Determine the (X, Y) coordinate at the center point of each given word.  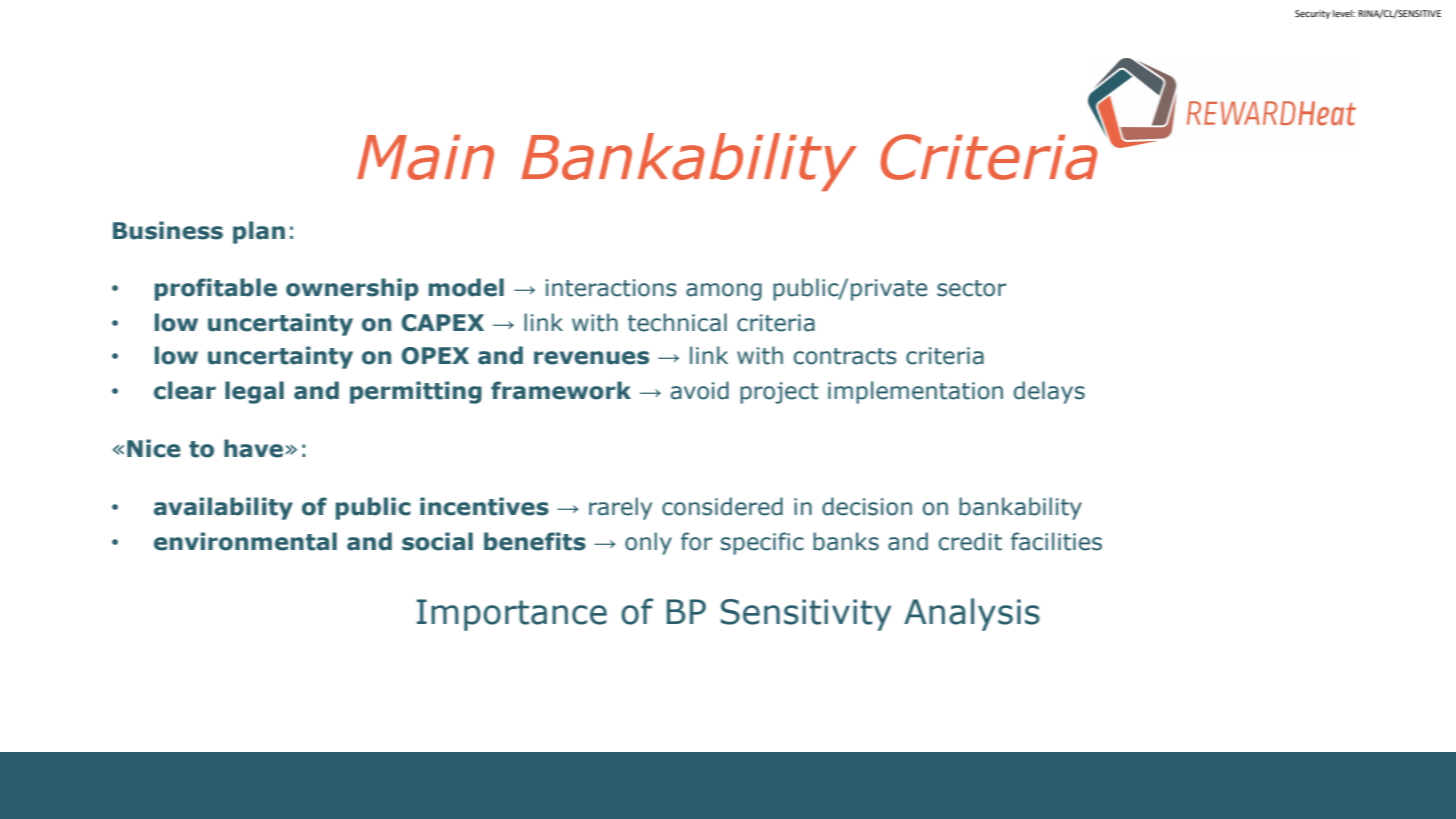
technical (677, 322)
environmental (245, 541)
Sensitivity (806, 615)
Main (425, 157)
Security (1312, 14)
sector (971, 288)
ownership (352, 289)
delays (1049, 392)
